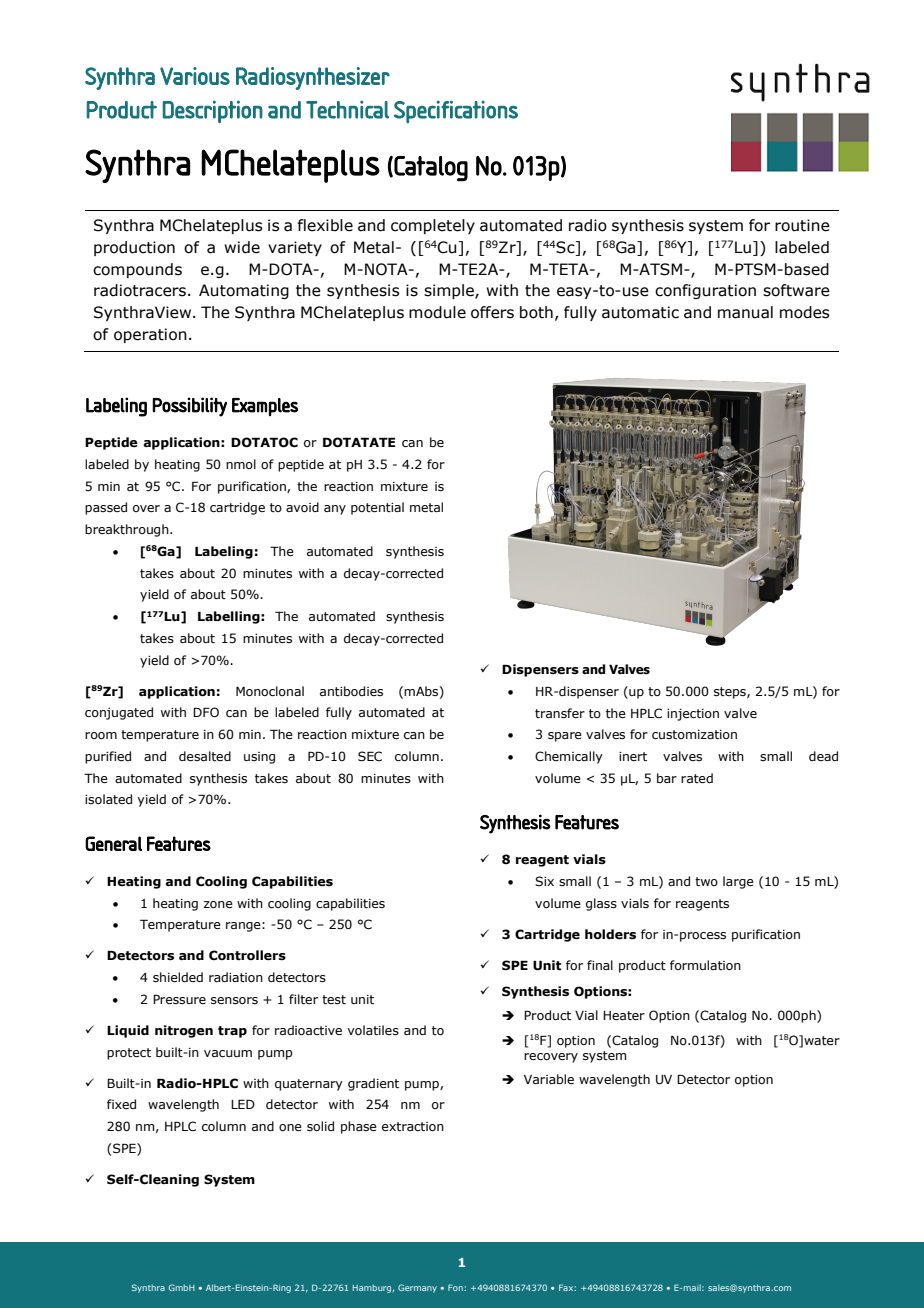 The width and height of the image is (924, 1308). Describe the element at coordinates (456, 111) in the image. I see `Specifications` at that location.
